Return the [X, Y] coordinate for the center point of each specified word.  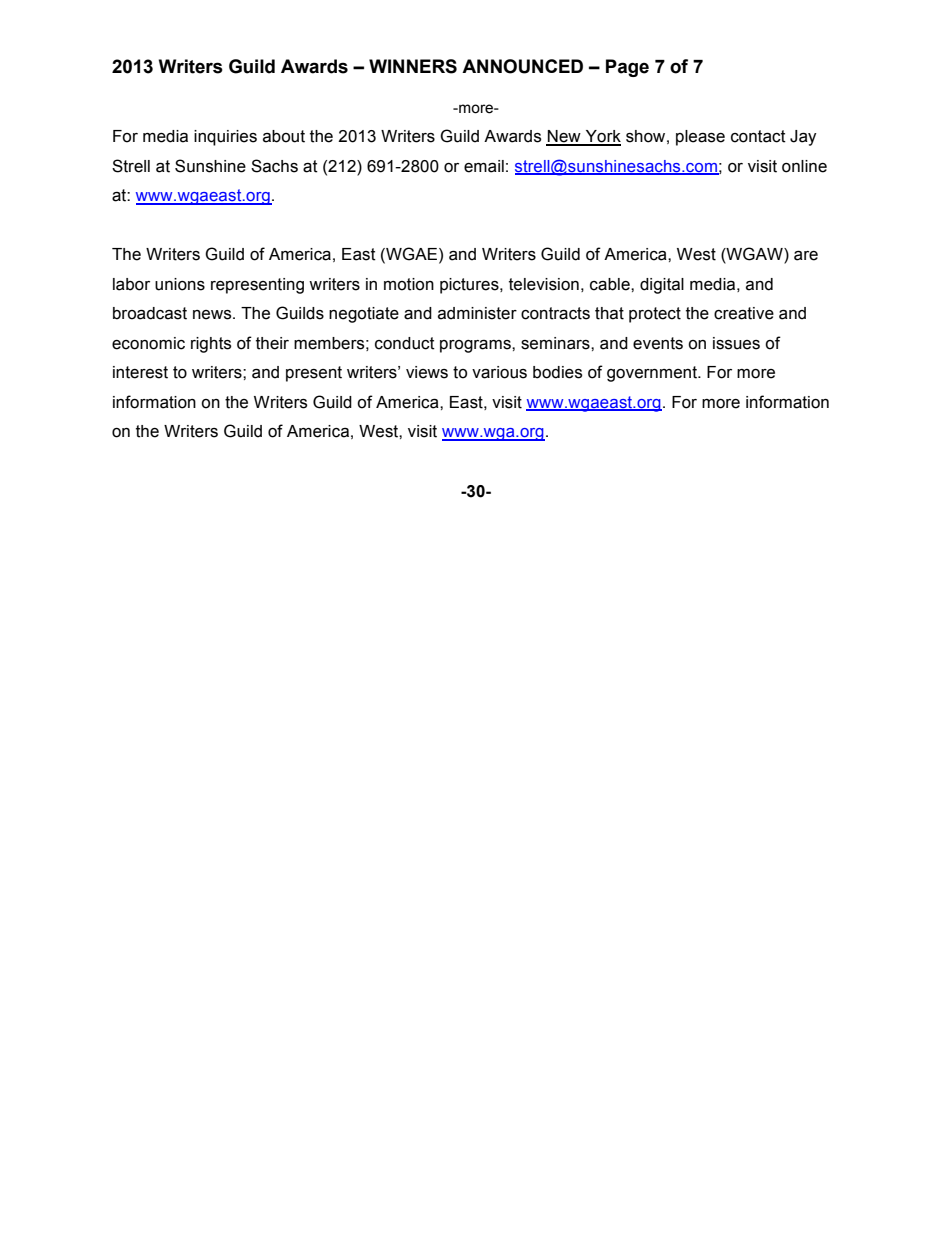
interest [140, 372]
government [653, 374]
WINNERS [413, 66]
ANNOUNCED [522, 66]
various [499, 372]
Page [627, 68]
